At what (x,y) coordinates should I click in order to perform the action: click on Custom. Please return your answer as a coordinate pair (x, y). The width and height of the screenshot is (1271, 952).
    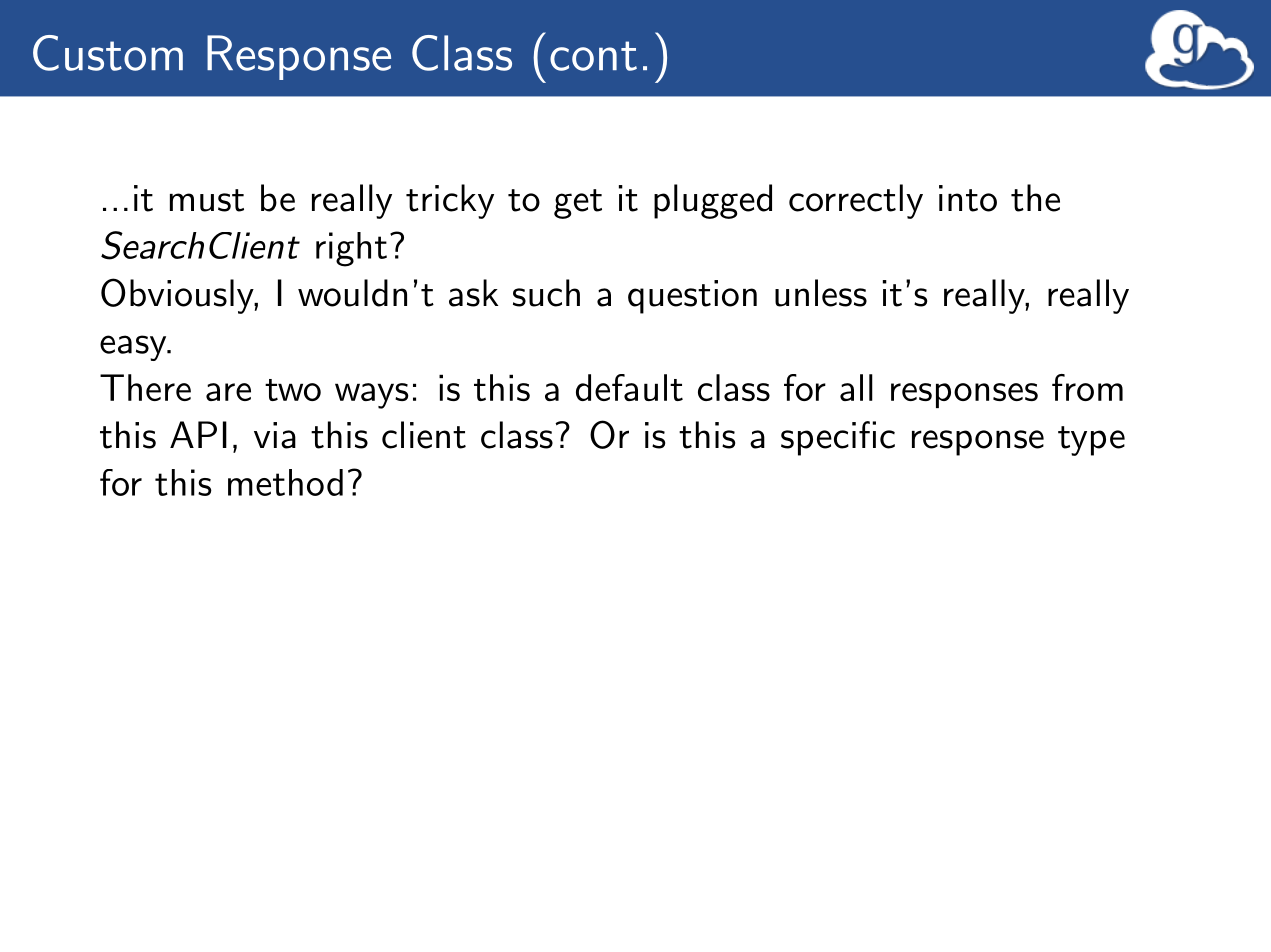
    Looking at the image, I should click on (108, 53).
